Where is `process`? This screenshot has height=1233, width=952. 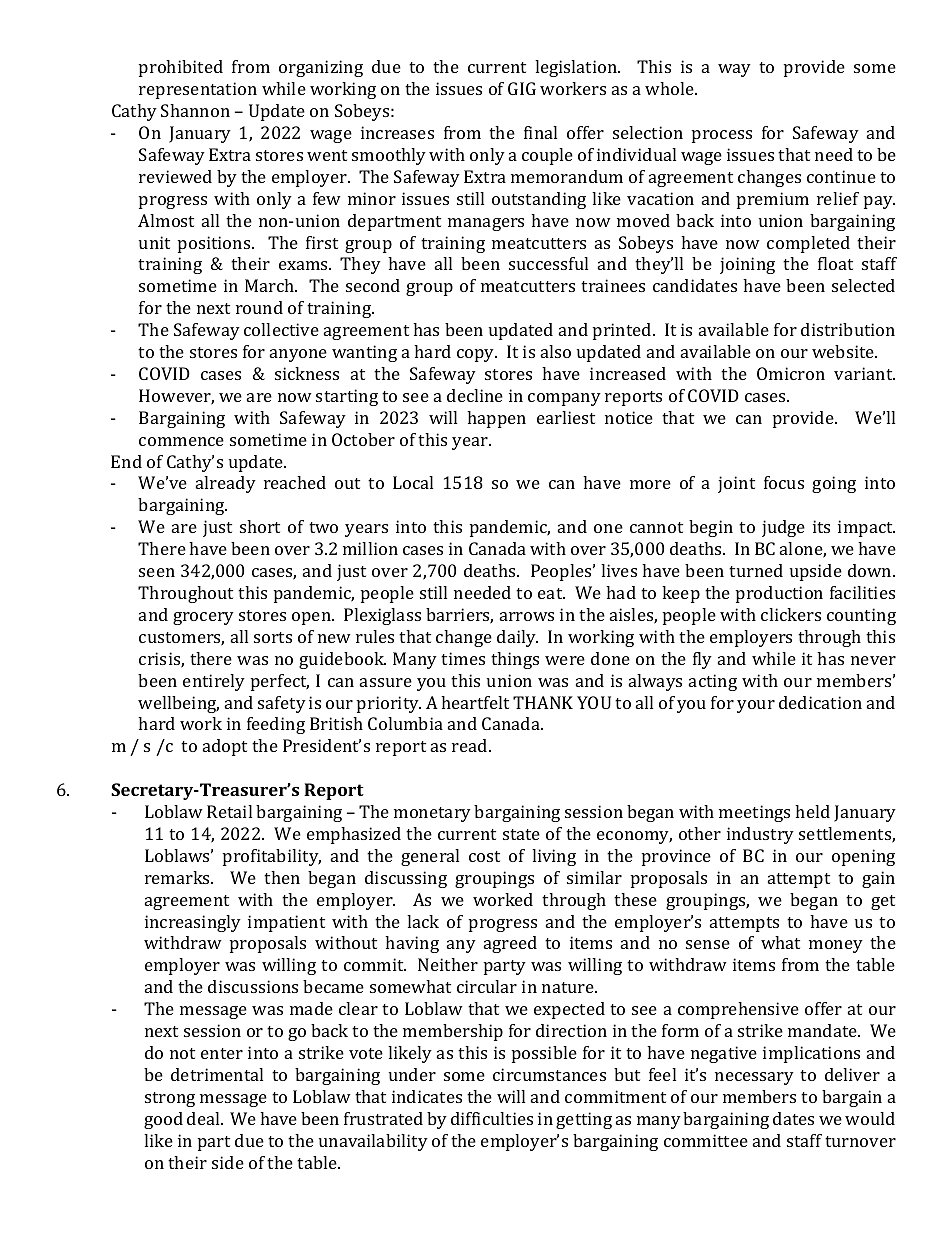 process is located at coordinates (722, 136).
